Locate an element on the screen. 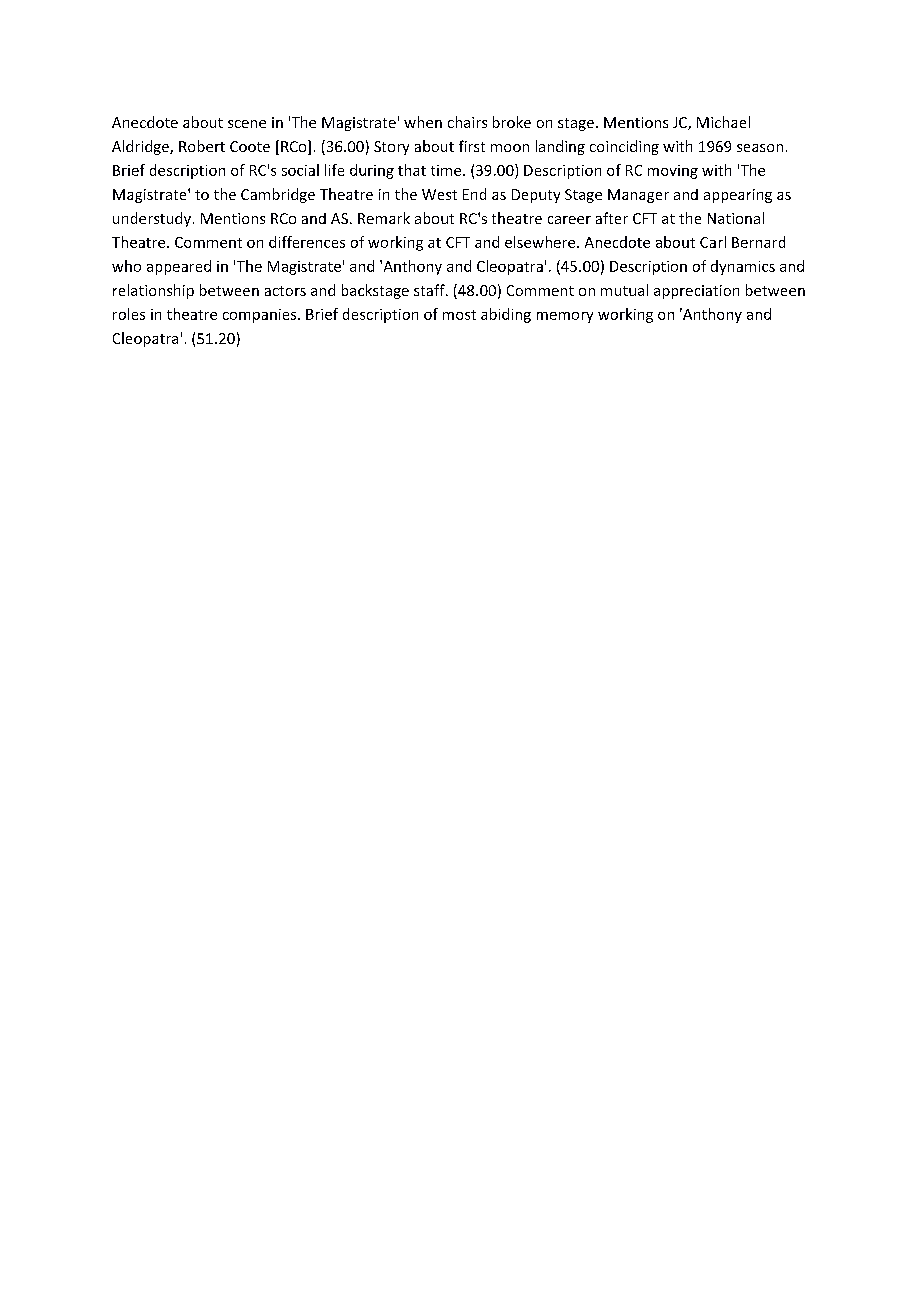 Image resolution: width=924 pixels, height=1308 pixels. Michael is located at coordinates (723, 122).
